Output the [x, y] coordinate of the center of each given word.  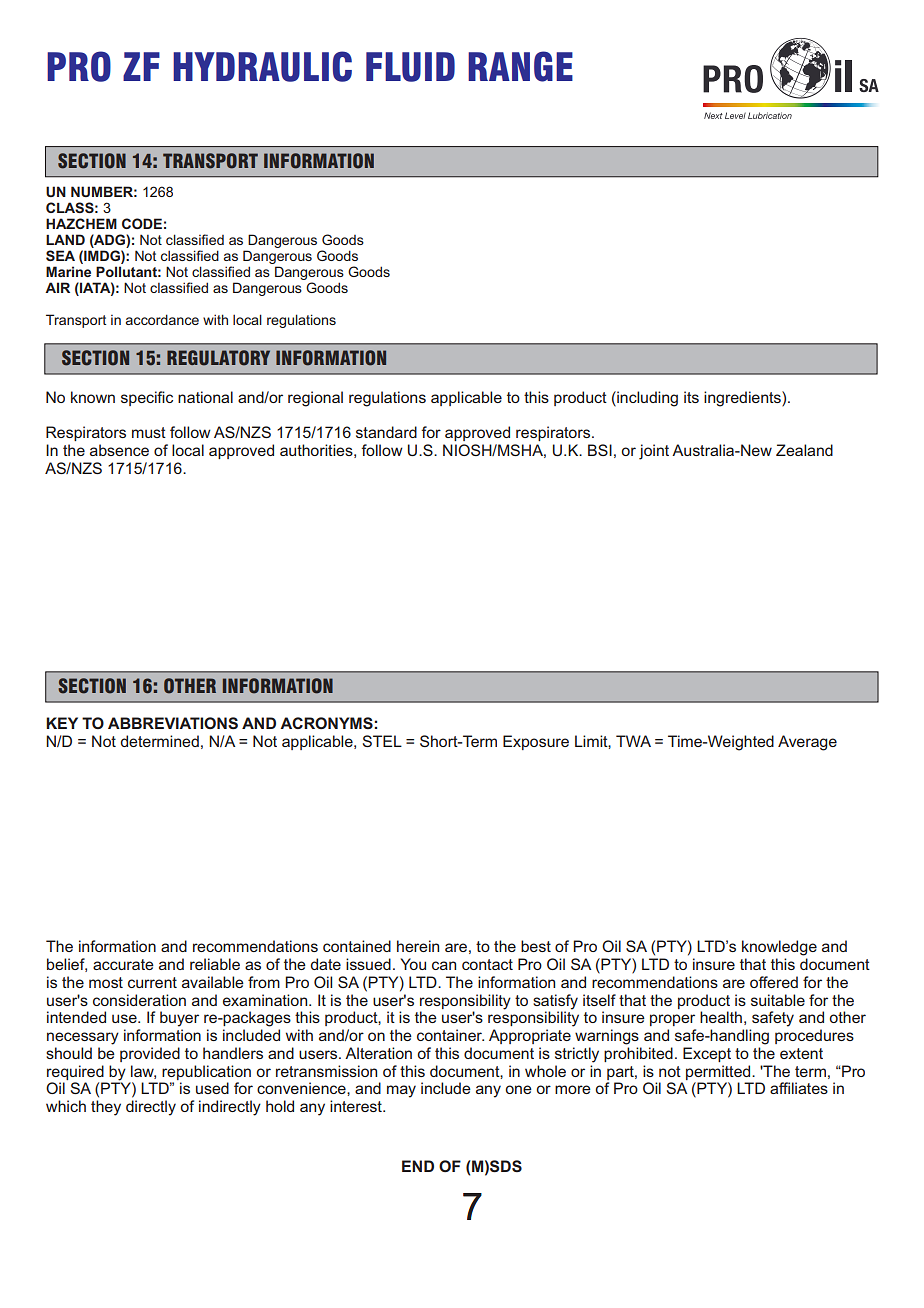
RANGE [520, 66]
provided [150, 1054]
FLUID [410, 67]
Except [707, 1054]
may [401, 1091]
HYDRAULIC [262, 66]
